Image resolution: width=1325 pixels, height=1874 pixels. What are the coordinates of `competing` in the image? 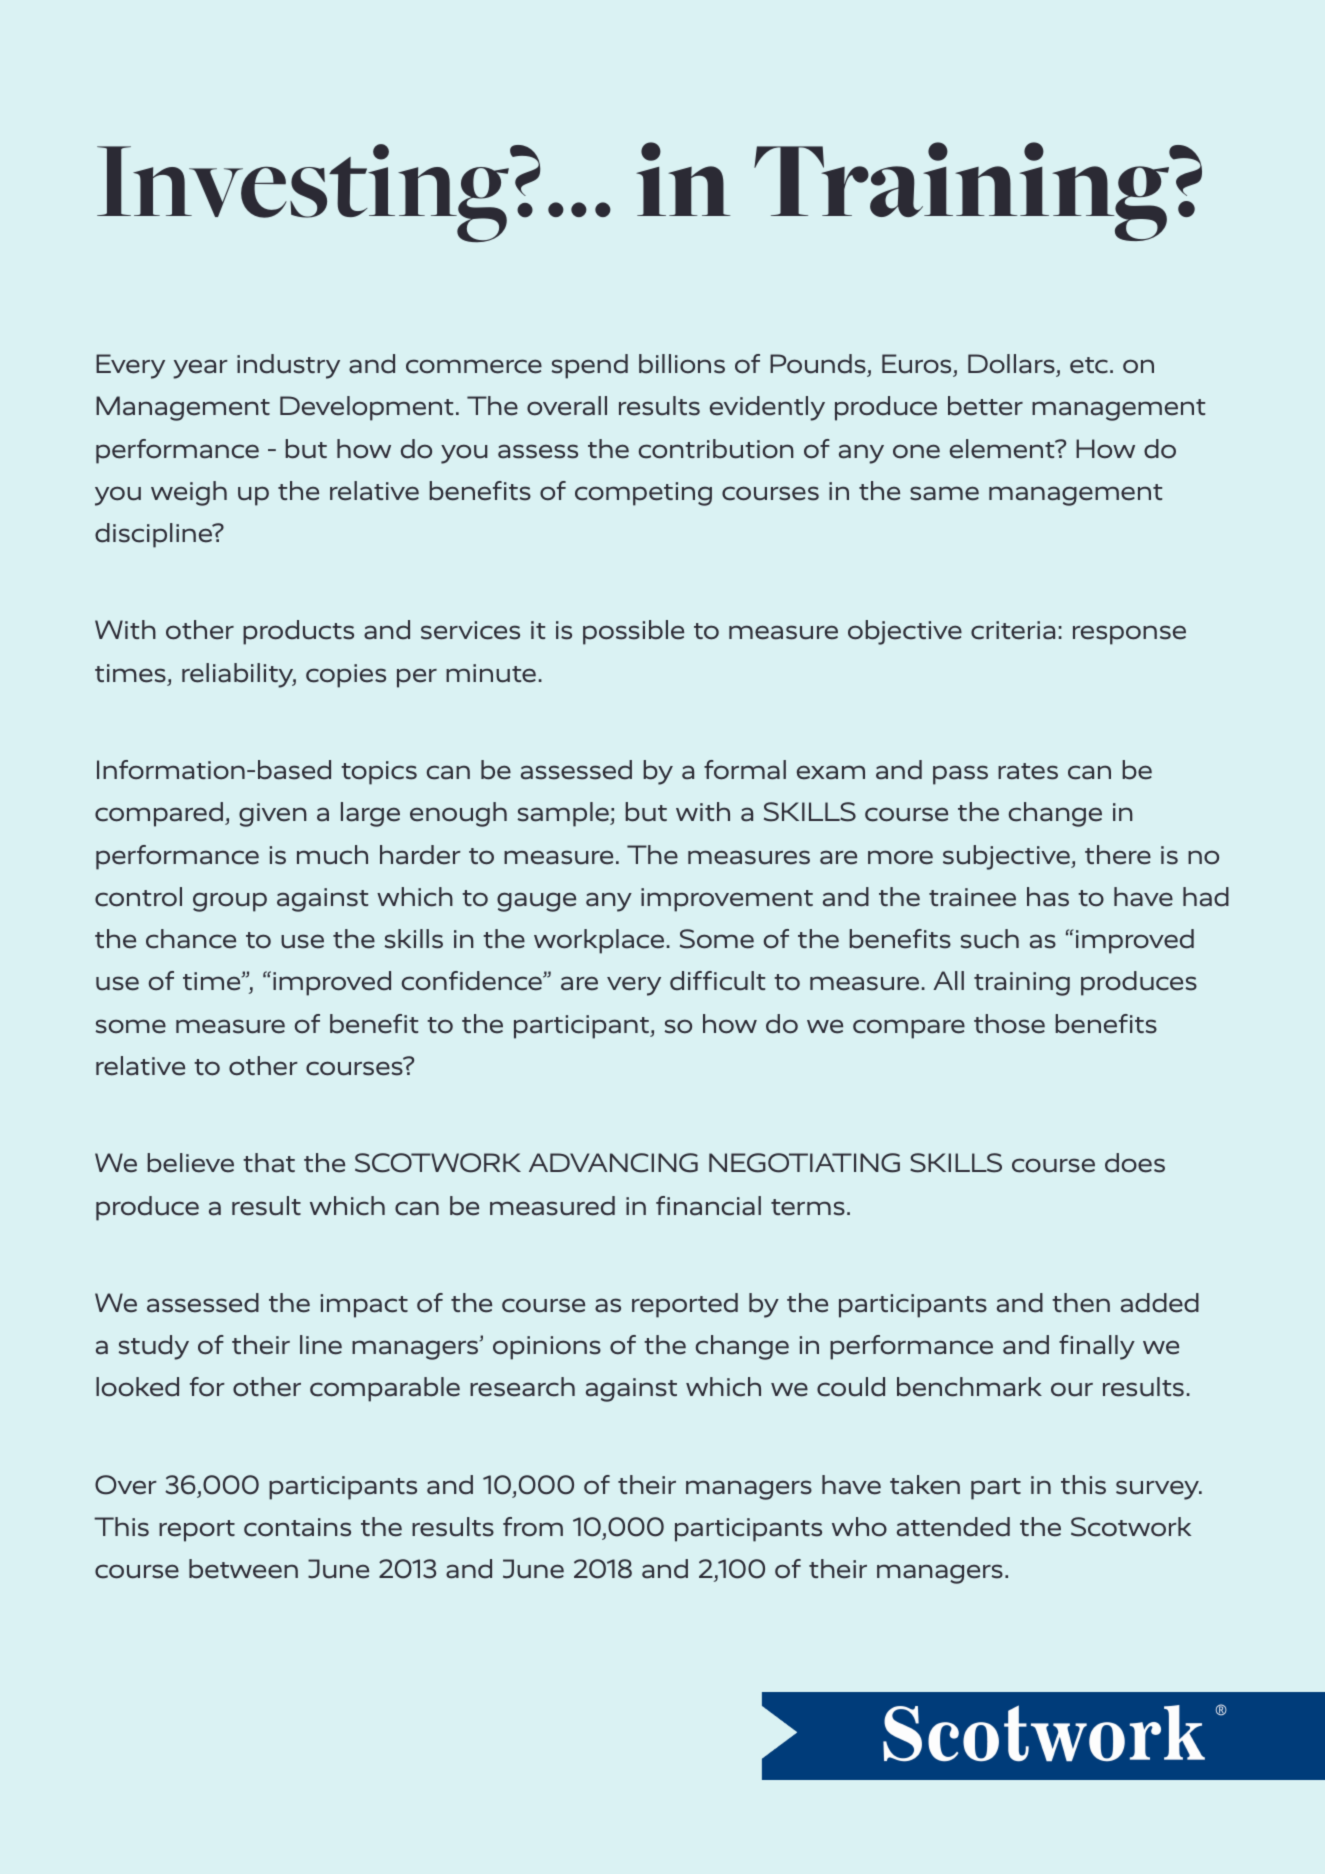 It's located at (643, 494).
